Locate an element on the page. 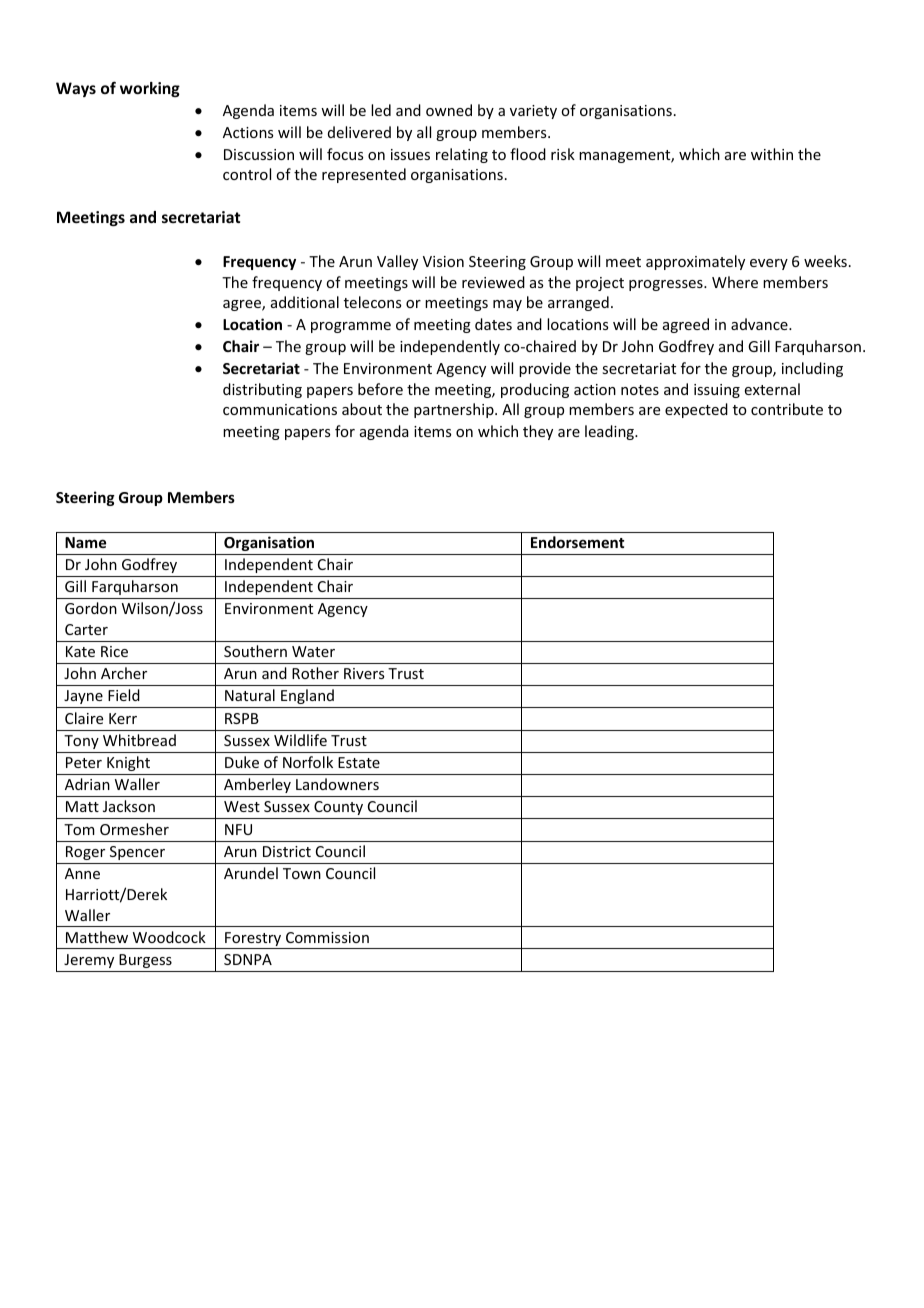 This document has width=924, height=1308. working is located at coordinates (150, 89).
